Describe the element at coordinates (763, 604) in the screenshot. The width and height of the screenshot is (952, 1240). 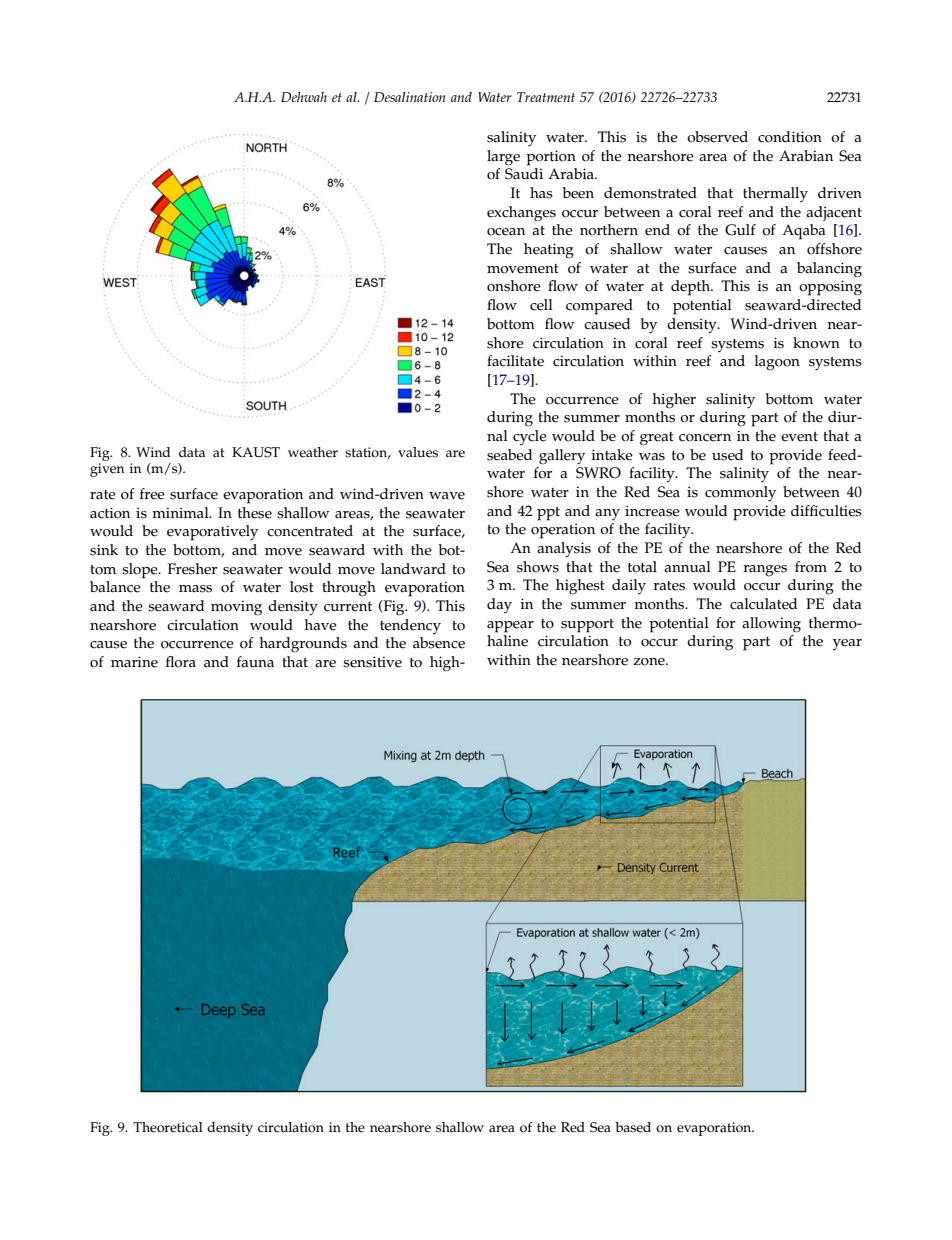
I see `calculated` at that location.
